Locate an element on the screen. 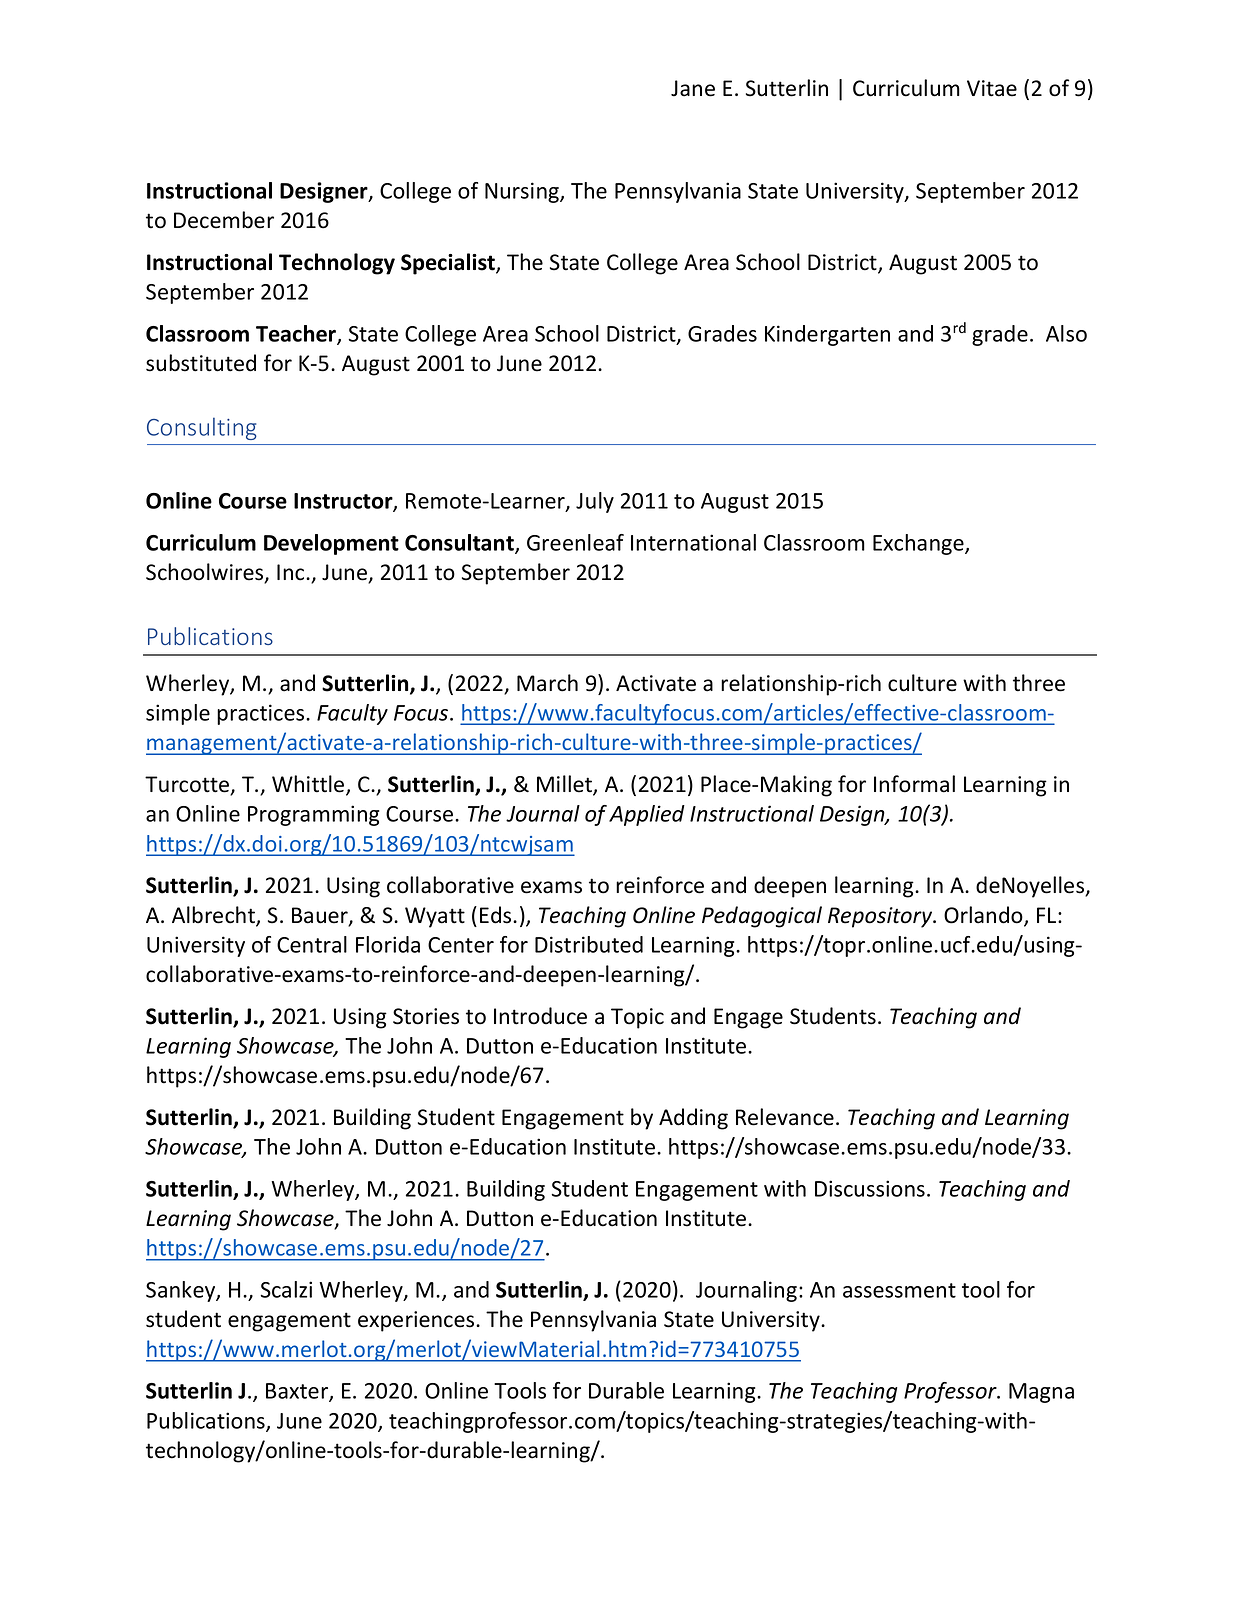 The height and width of the screenshot is (1604, 1240). December is located at coordinates (224, 220).
